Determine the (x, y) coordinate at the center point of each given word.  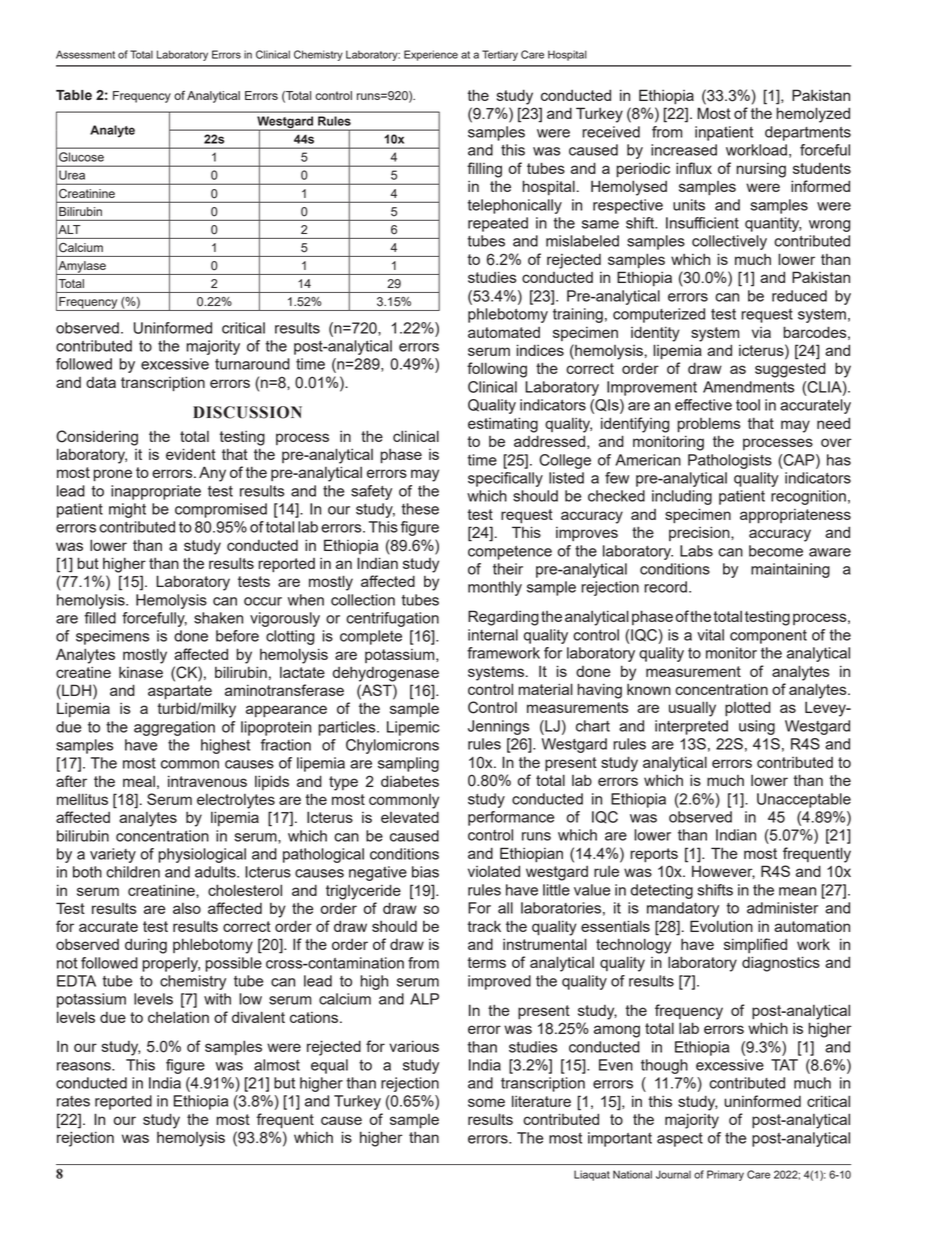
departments (808, 133)
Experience (431, 55)
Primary (725, 1175)
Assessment (85, 54)
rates (73, 1101)
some (486, 1102)
